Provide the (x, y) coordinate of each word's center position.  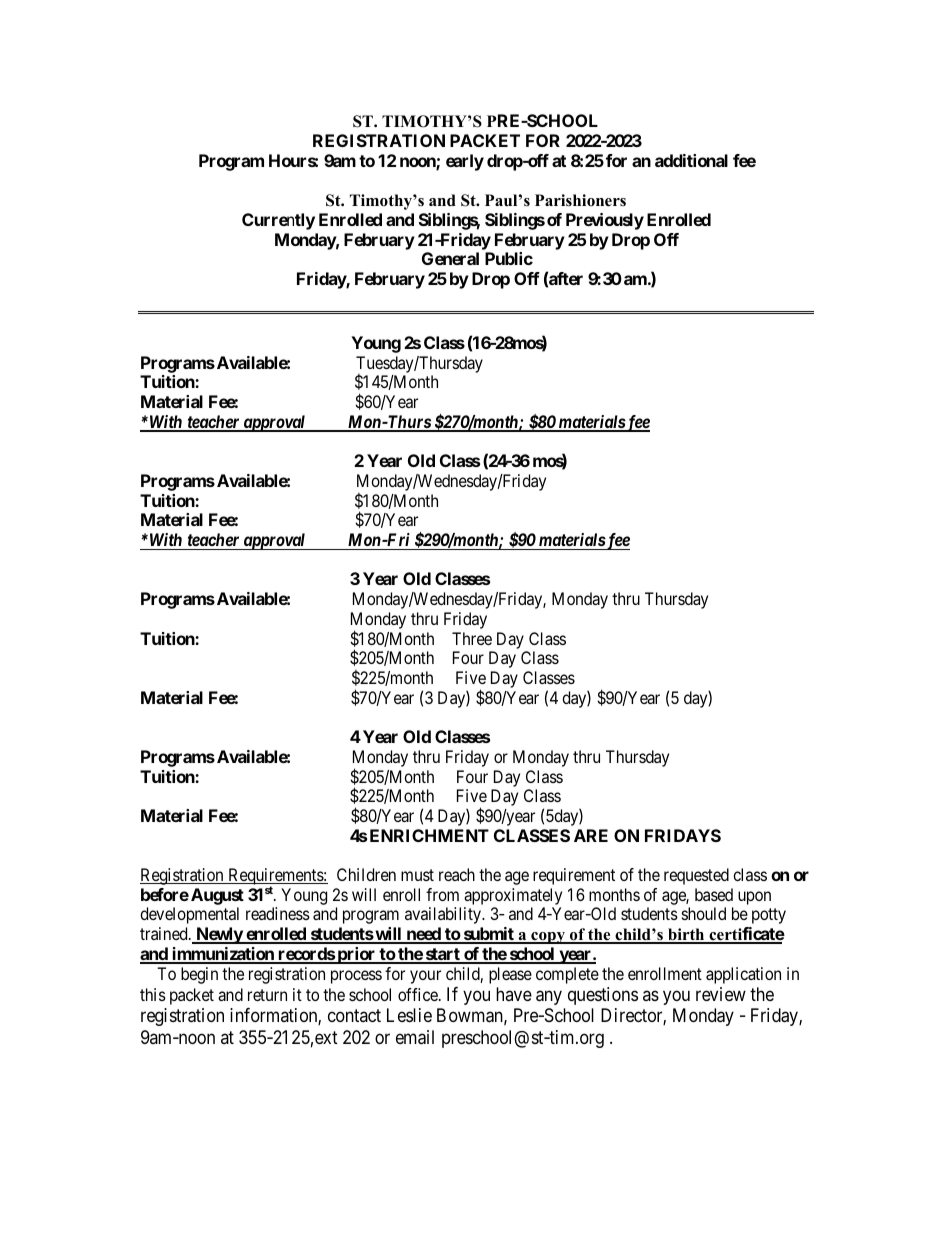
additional (691, 160)
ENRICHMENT (429, 835)
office (419, 994)
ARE (591, 835)
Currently (278, 221)
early (465, 162)
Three (472, 638)
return (267, 995)
